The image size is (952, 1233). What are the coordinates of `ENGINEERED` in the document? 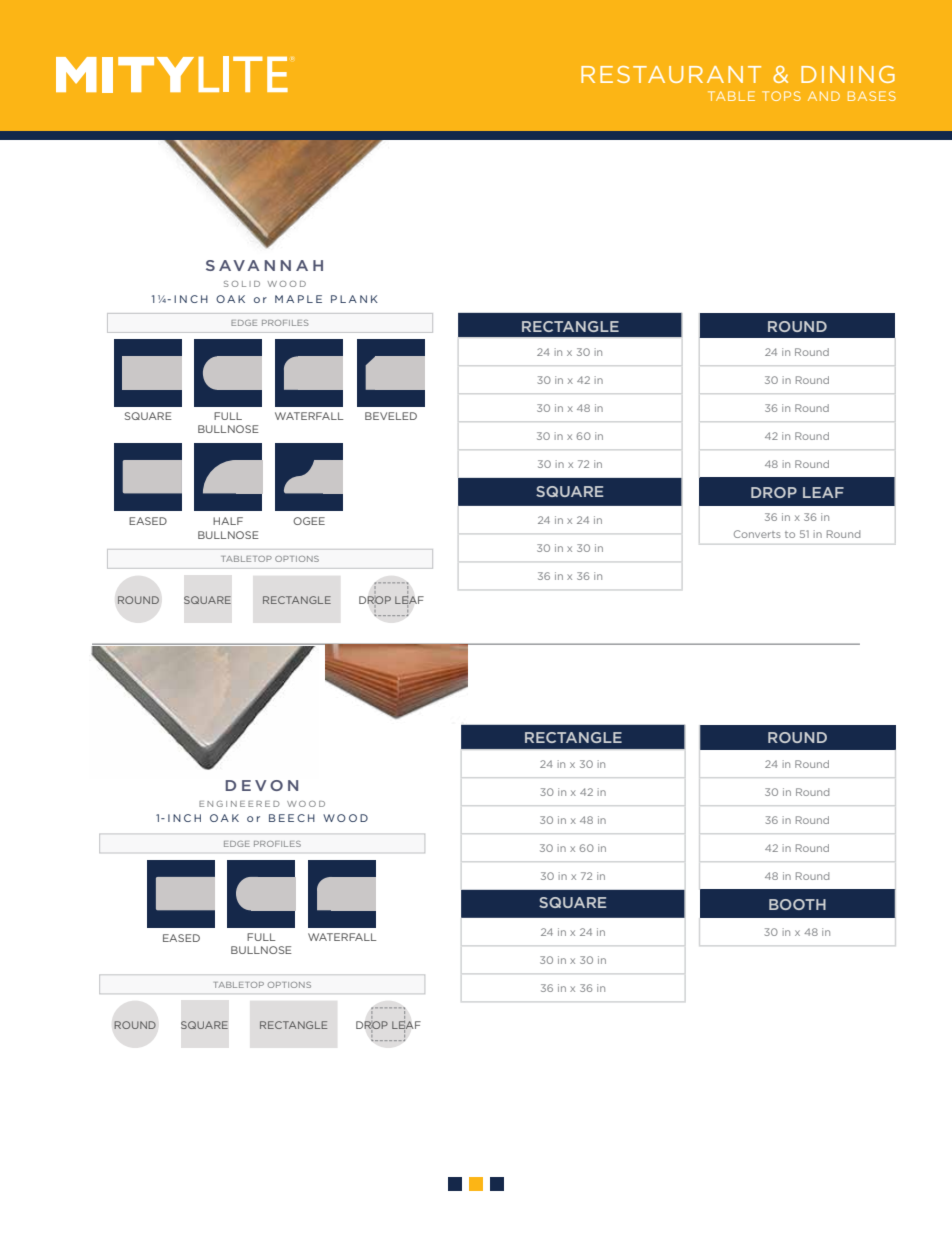 It's located at (239, 804).
